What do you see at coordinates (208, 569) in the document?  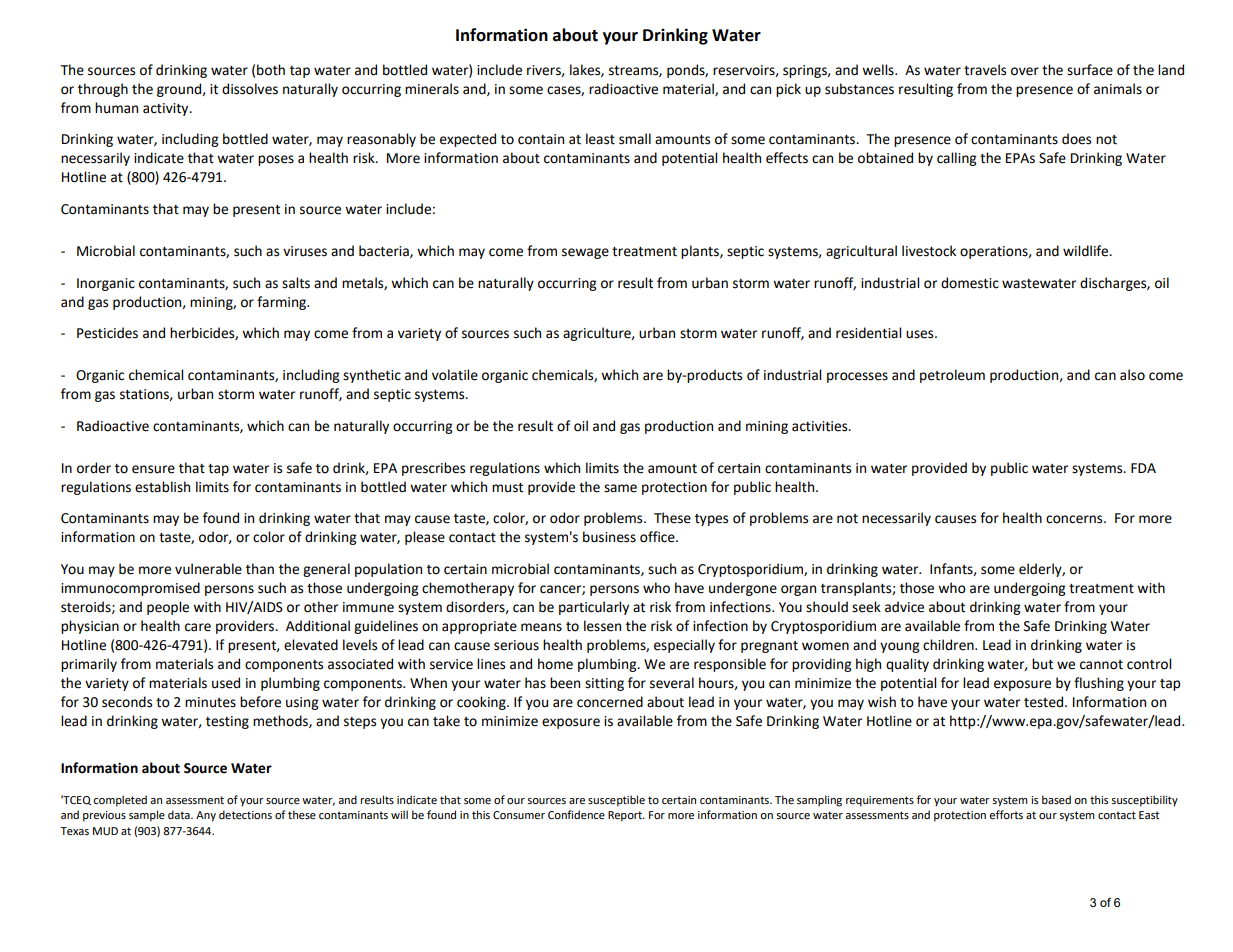 I see `vulnerable` at bounding box center [208, 569].
